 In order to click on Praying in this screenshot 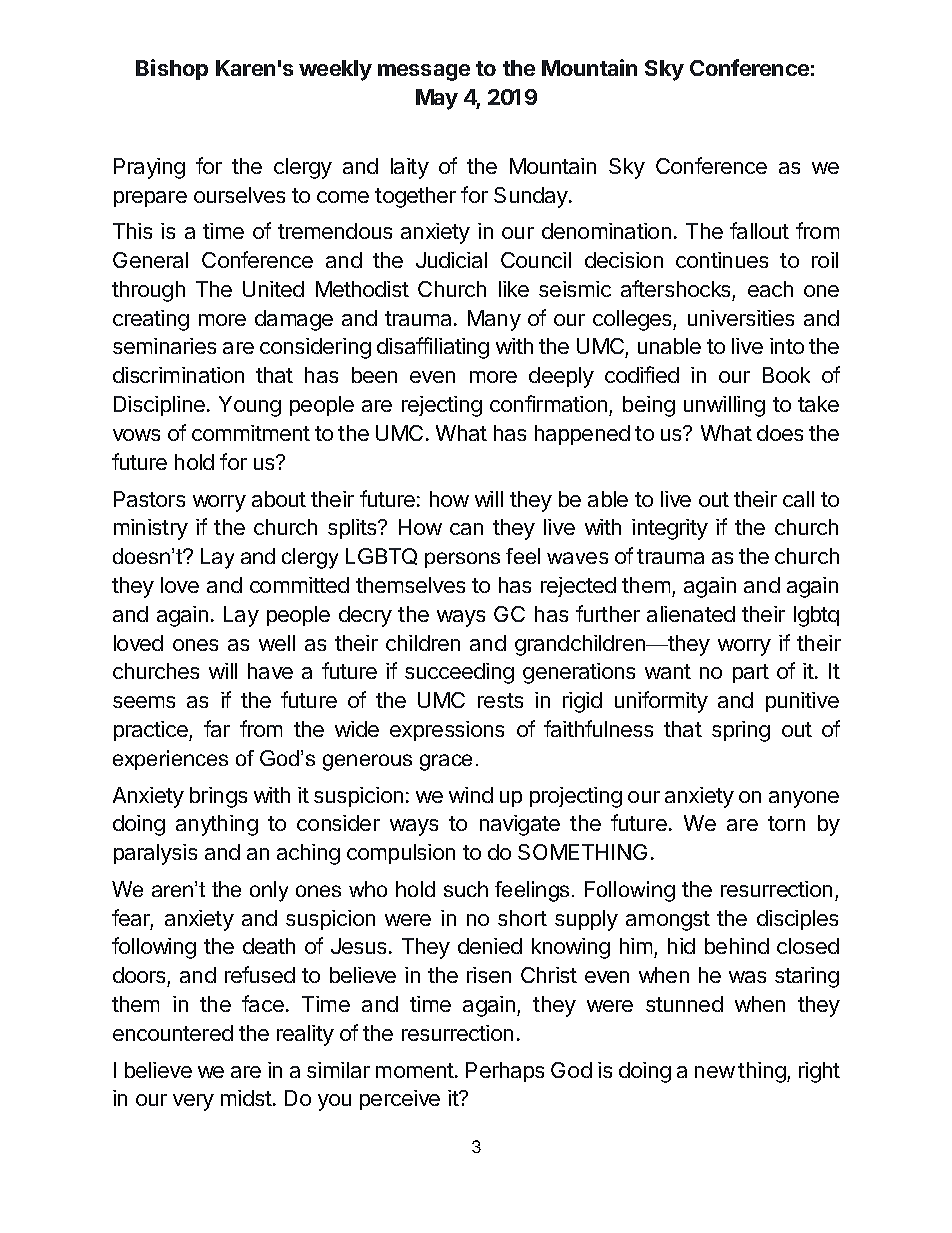, I will do `click(149, 168)`.
